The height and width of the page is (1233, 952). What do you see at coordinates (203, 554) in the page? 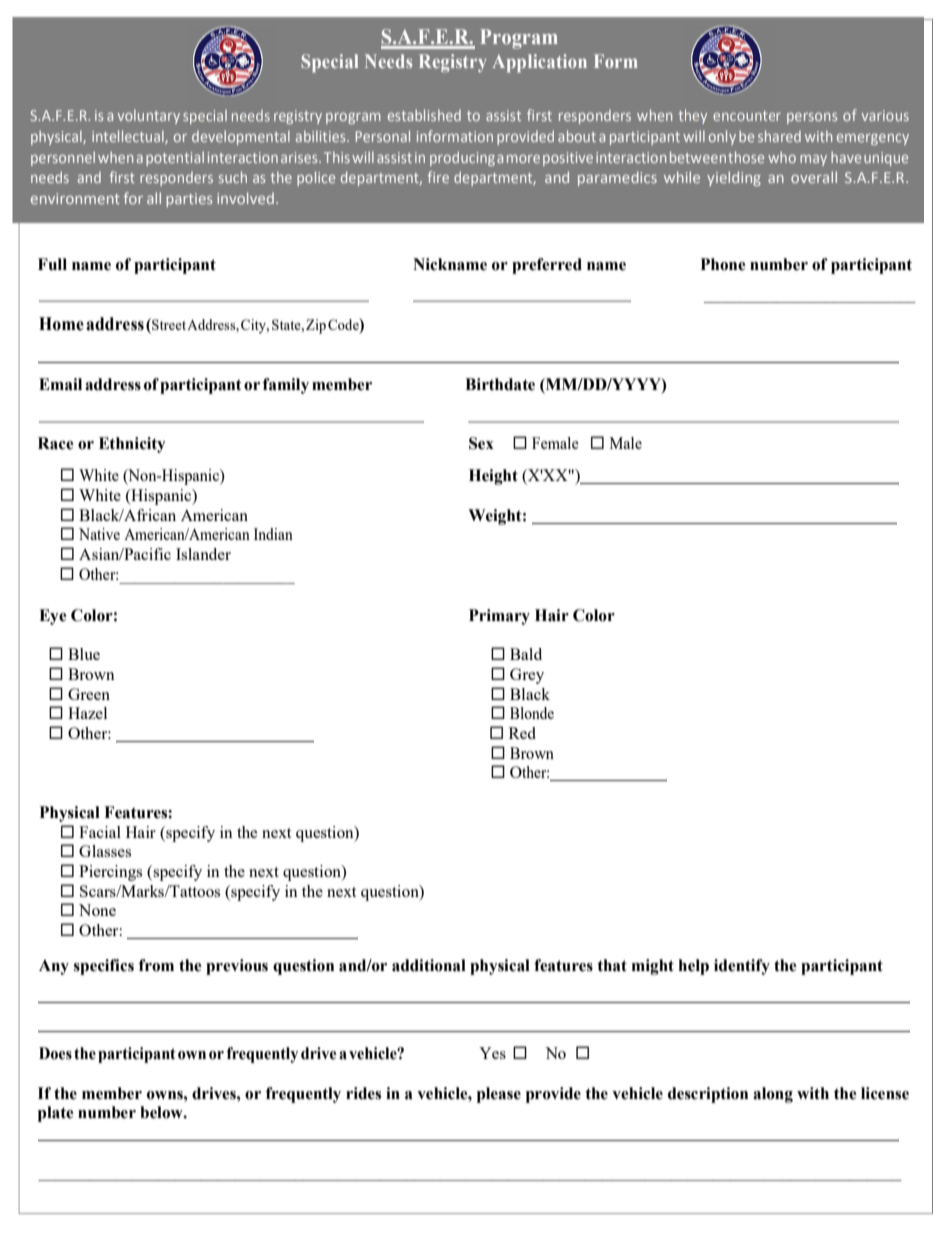
I see `Islander` at bounding box center [203, 554].
